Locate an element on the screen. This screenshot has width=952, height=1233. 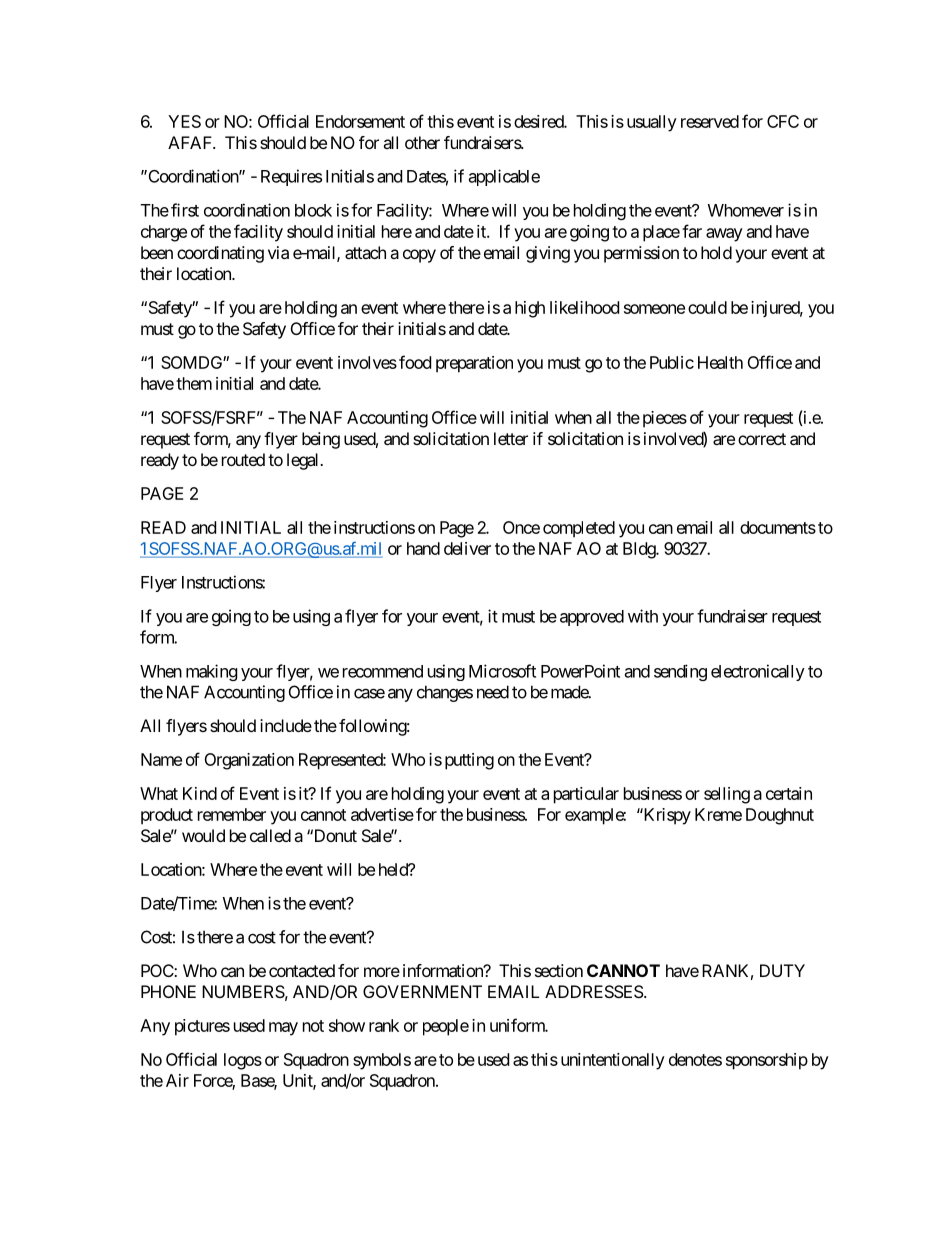
letter is located at coordinates (511, 438).
